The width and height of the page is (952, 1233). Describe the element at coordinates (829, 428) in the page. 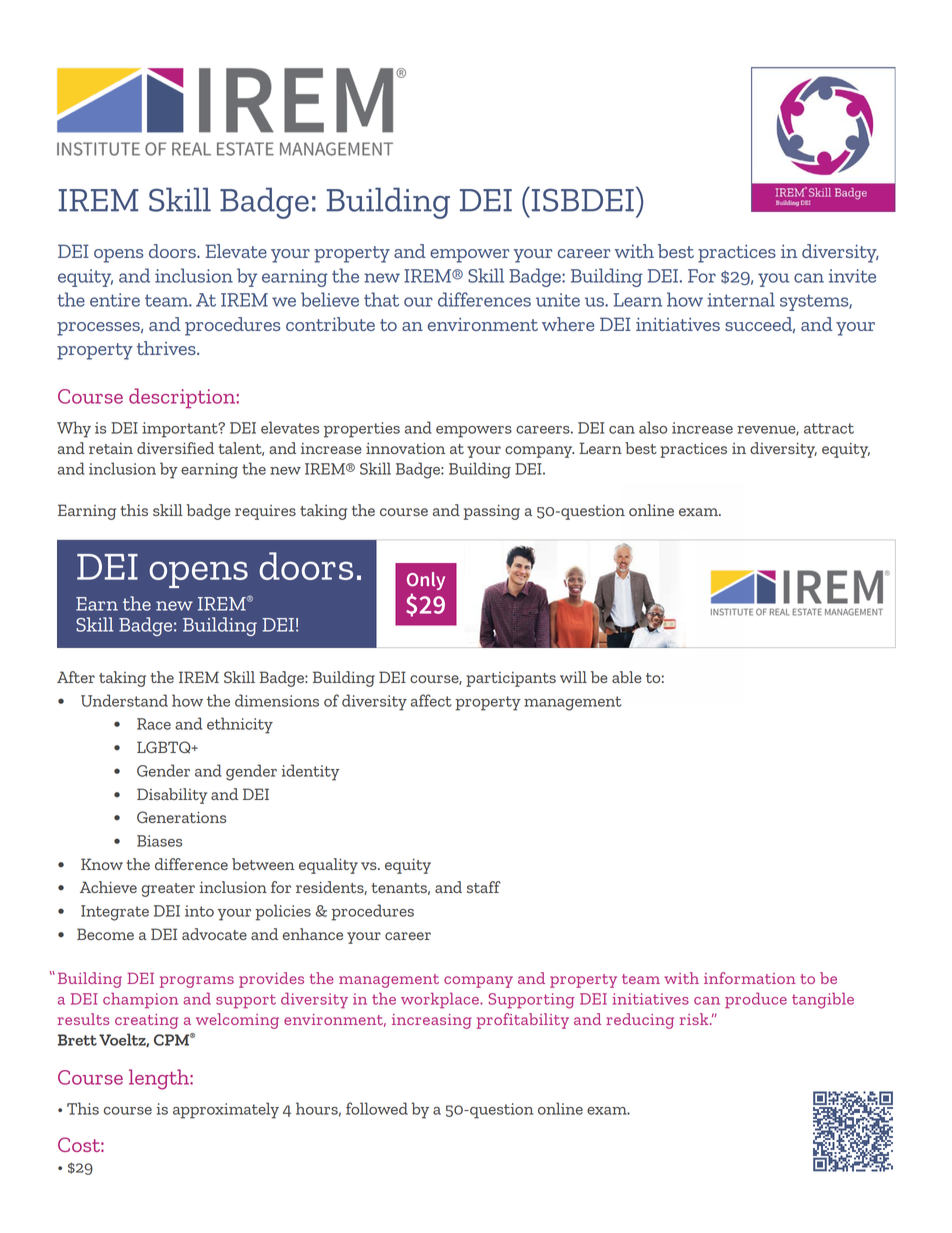

I see `attract` at that location.
